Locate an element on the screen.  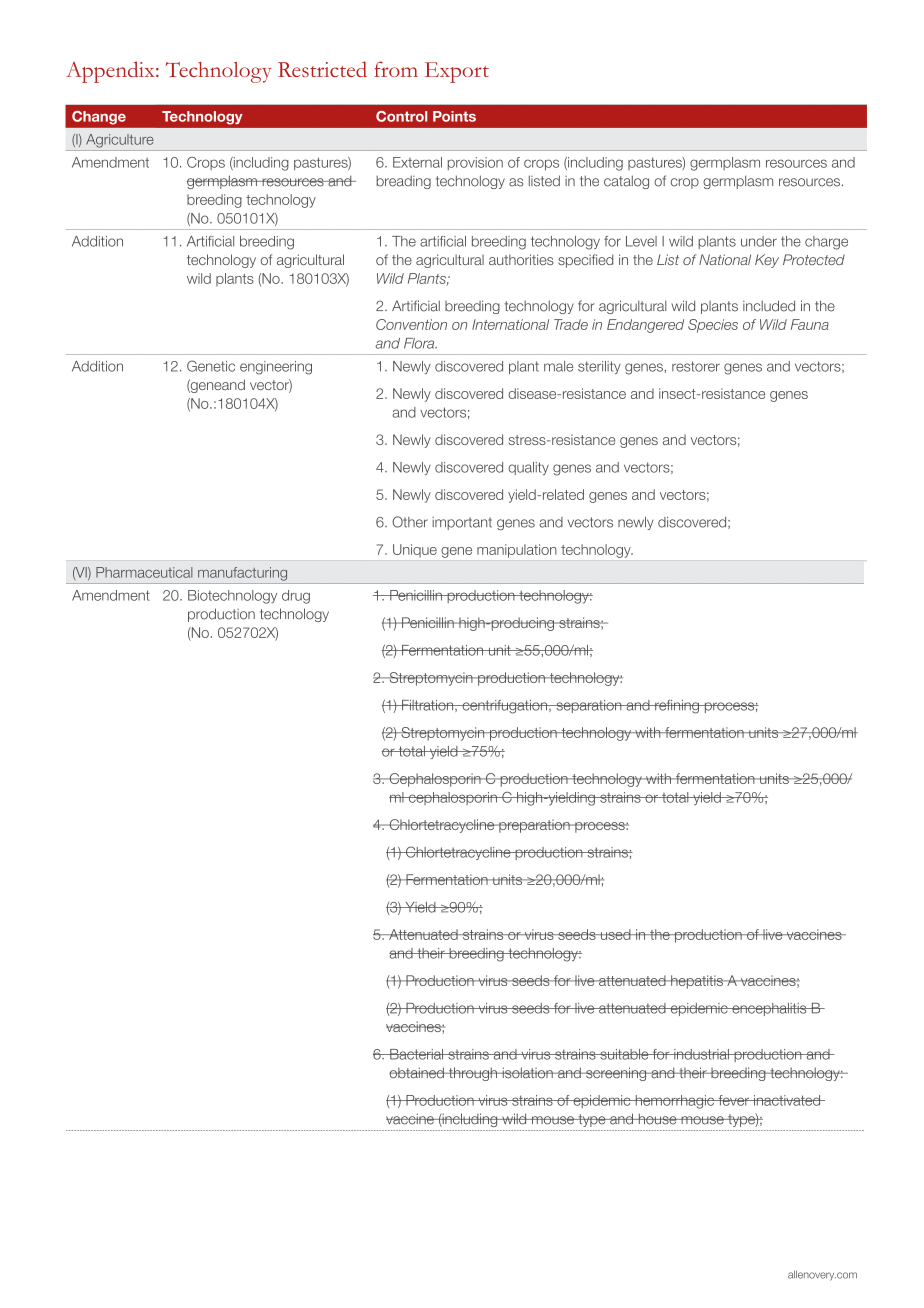
hepatitis is located at coordinates (697, 982).
